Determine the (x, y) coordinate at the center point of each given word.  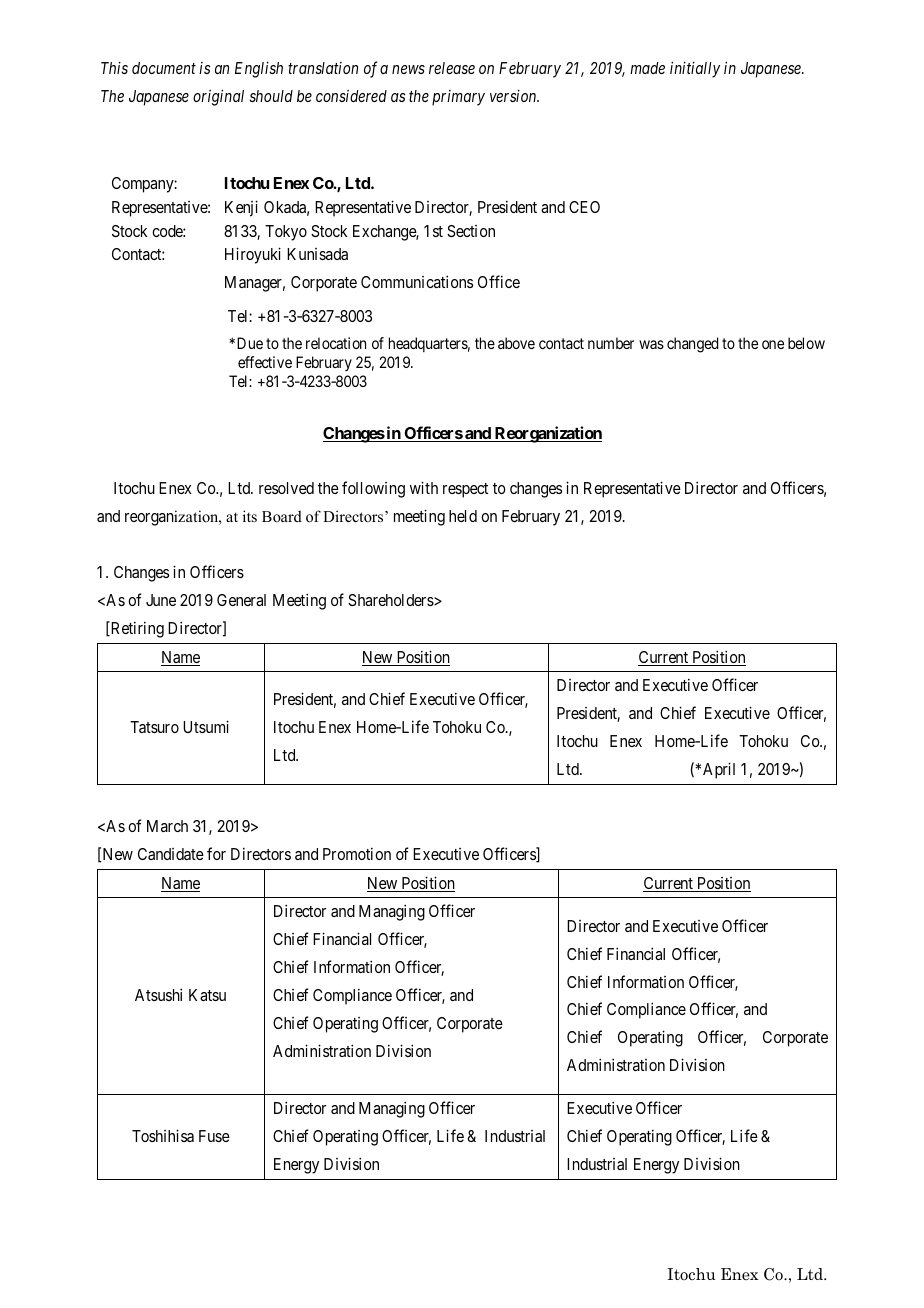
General (241, 600)
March (167, 826)
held (463, 516)
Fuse (214, 1136)
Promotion (357, 853)
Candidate (171, 854)
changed (692, 345)
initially (695, 69)
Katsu (207, 995)
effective (265, 362)
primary (458, 98)
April (719, 770)
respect (465, 490)
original (218, 97)
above (516, 343)
